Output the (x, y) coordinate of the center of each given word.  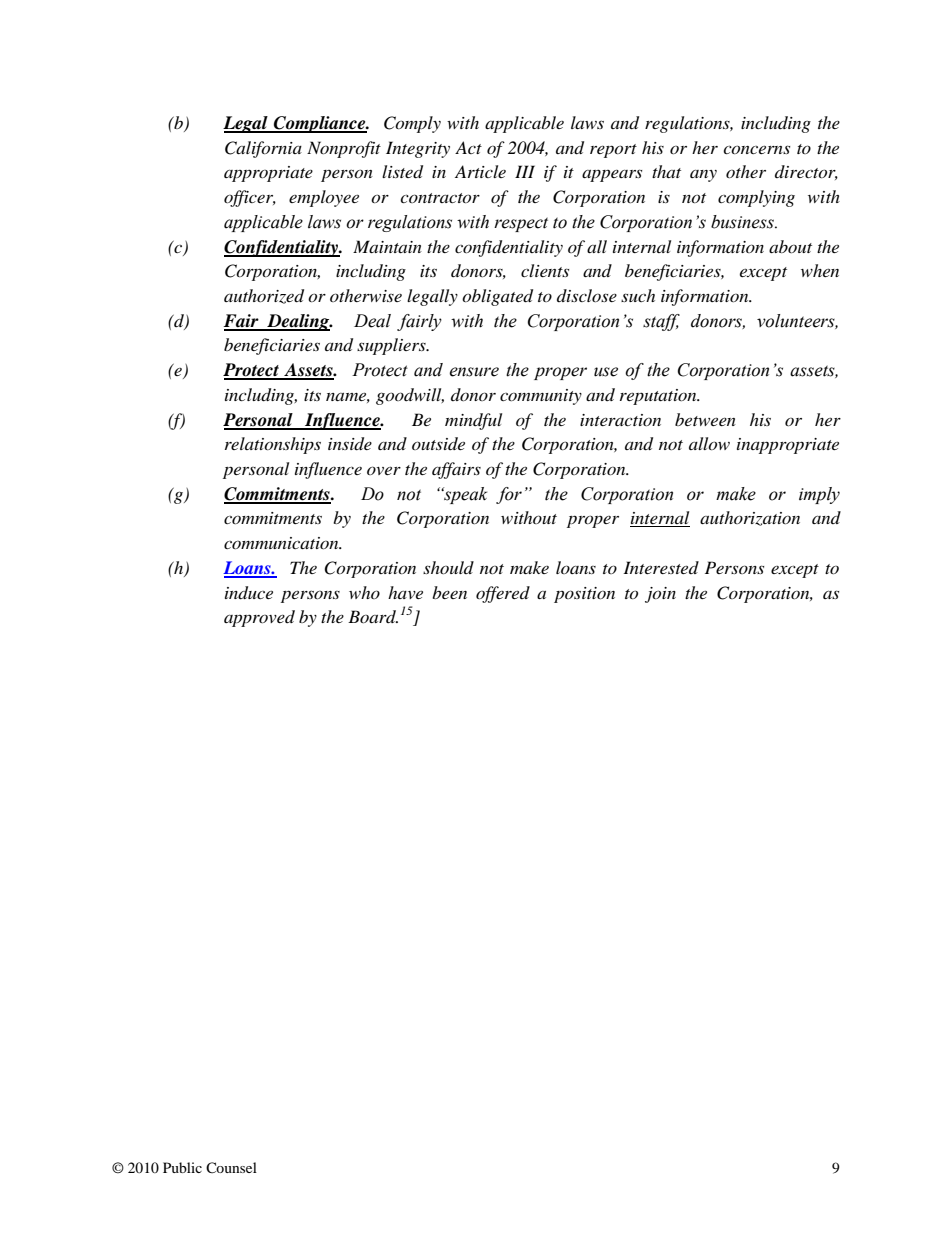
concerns (756, 149)
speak (464, 495)
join (660, 595)
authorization (750, 518)
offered (503, 594)
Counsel (231, 1167)
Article (480, 171)
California (263, 149)
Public (182, 1167)
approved (259, 618)
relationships (273, 445)
